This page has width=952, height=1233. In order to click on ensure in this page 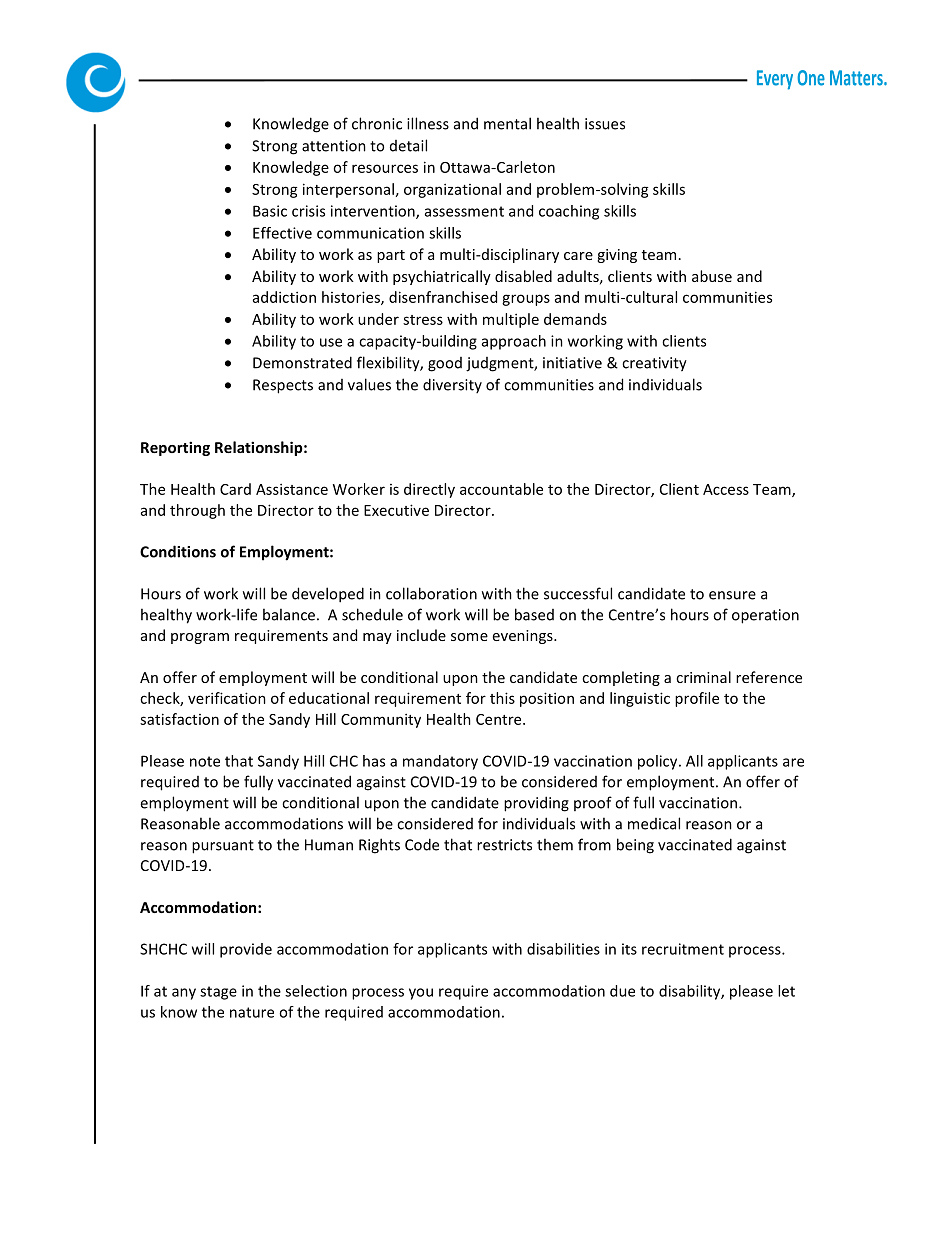, I will do `click(732, 595)`.
